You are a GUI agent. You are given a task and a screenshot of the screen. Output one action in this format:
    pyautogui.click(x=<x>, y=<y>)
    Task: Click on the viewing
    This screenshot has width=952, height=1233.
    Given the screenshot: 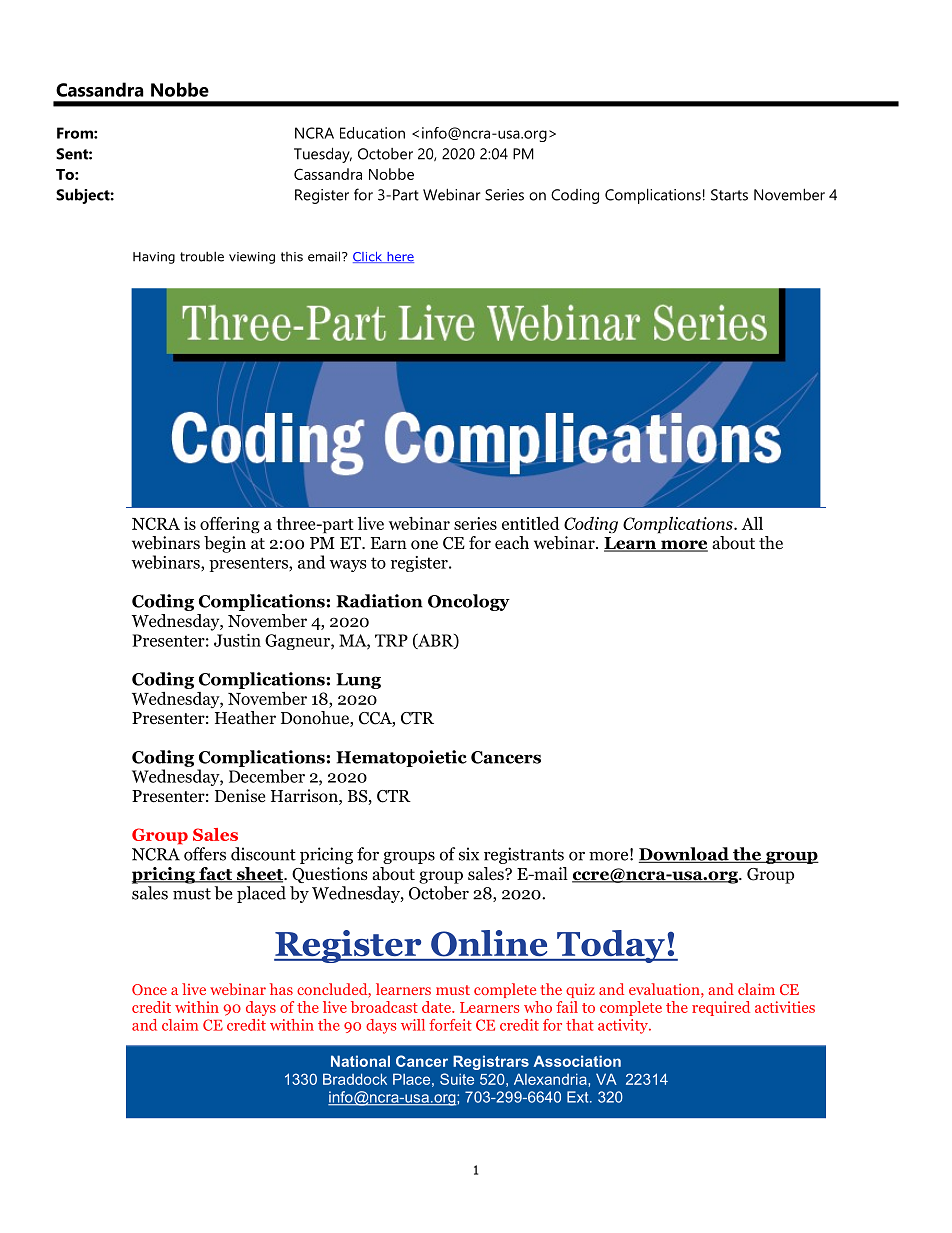 What is the action you would take?
    pyautogui.click(x=252, y=258)
